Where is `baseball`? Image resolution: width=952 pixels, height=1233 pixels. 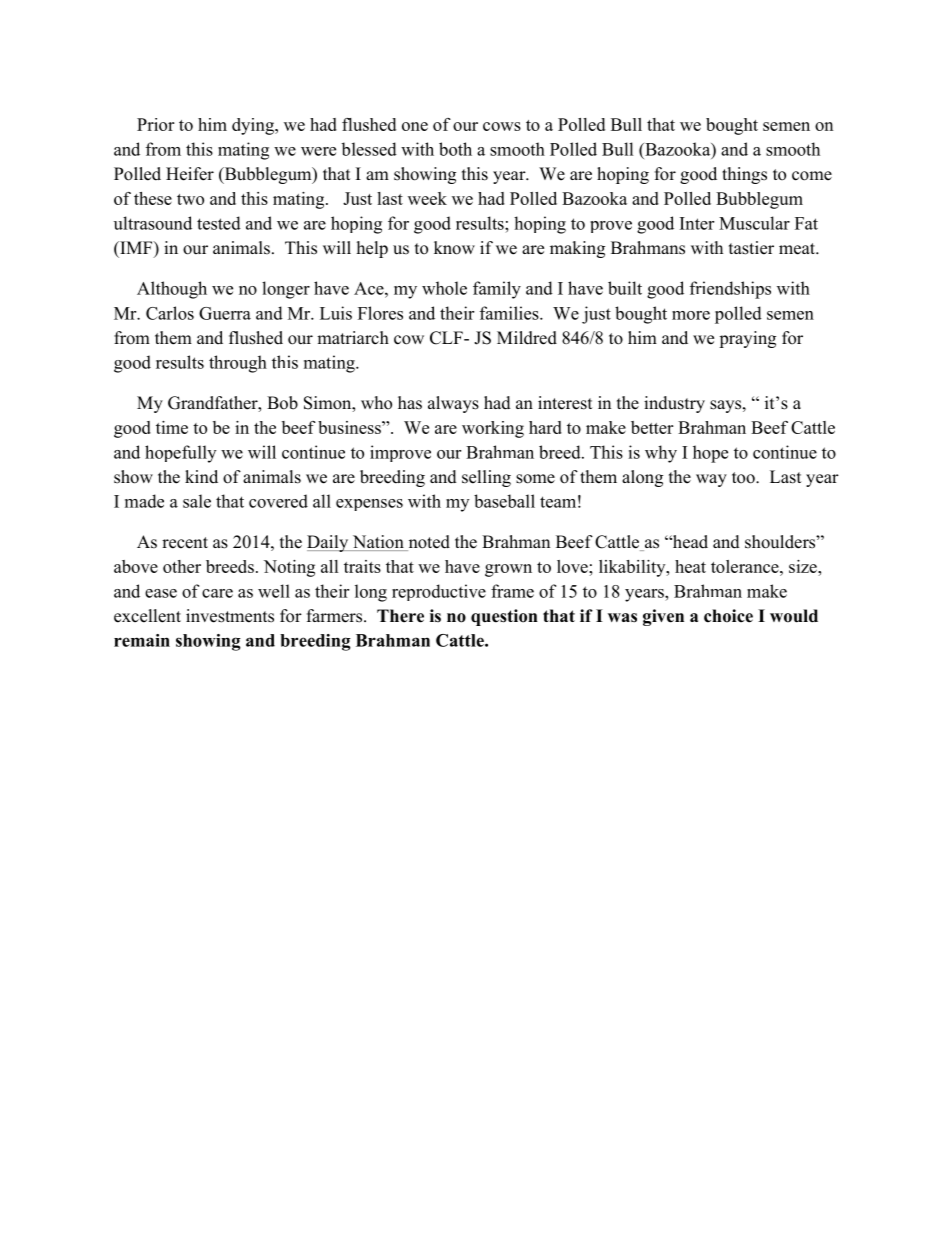
baseball is located at coordinates (504, 501).
